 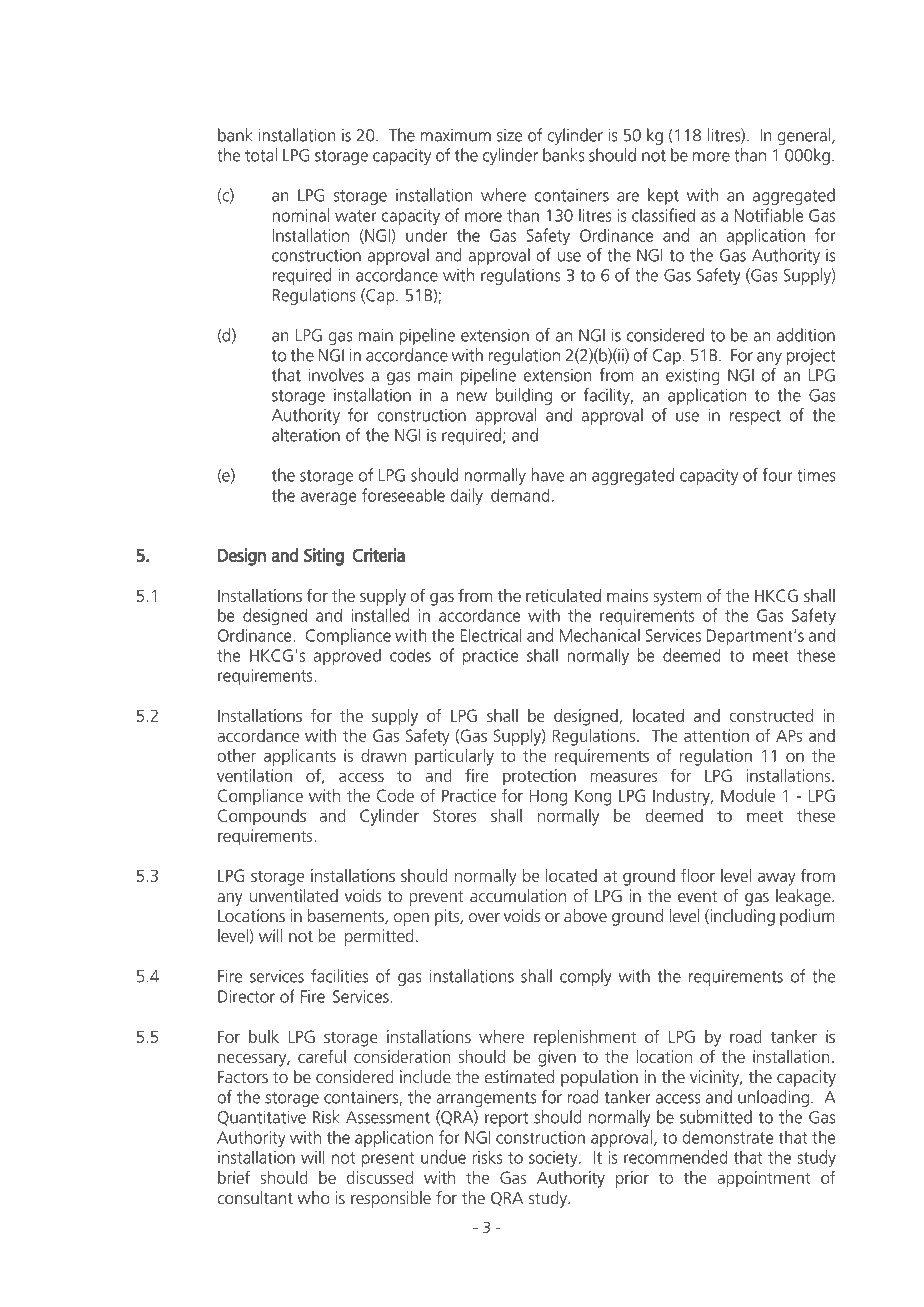 What do you see at coordinates (804, 136) in the image?
I see `general` at bounding box center [804, 136].
